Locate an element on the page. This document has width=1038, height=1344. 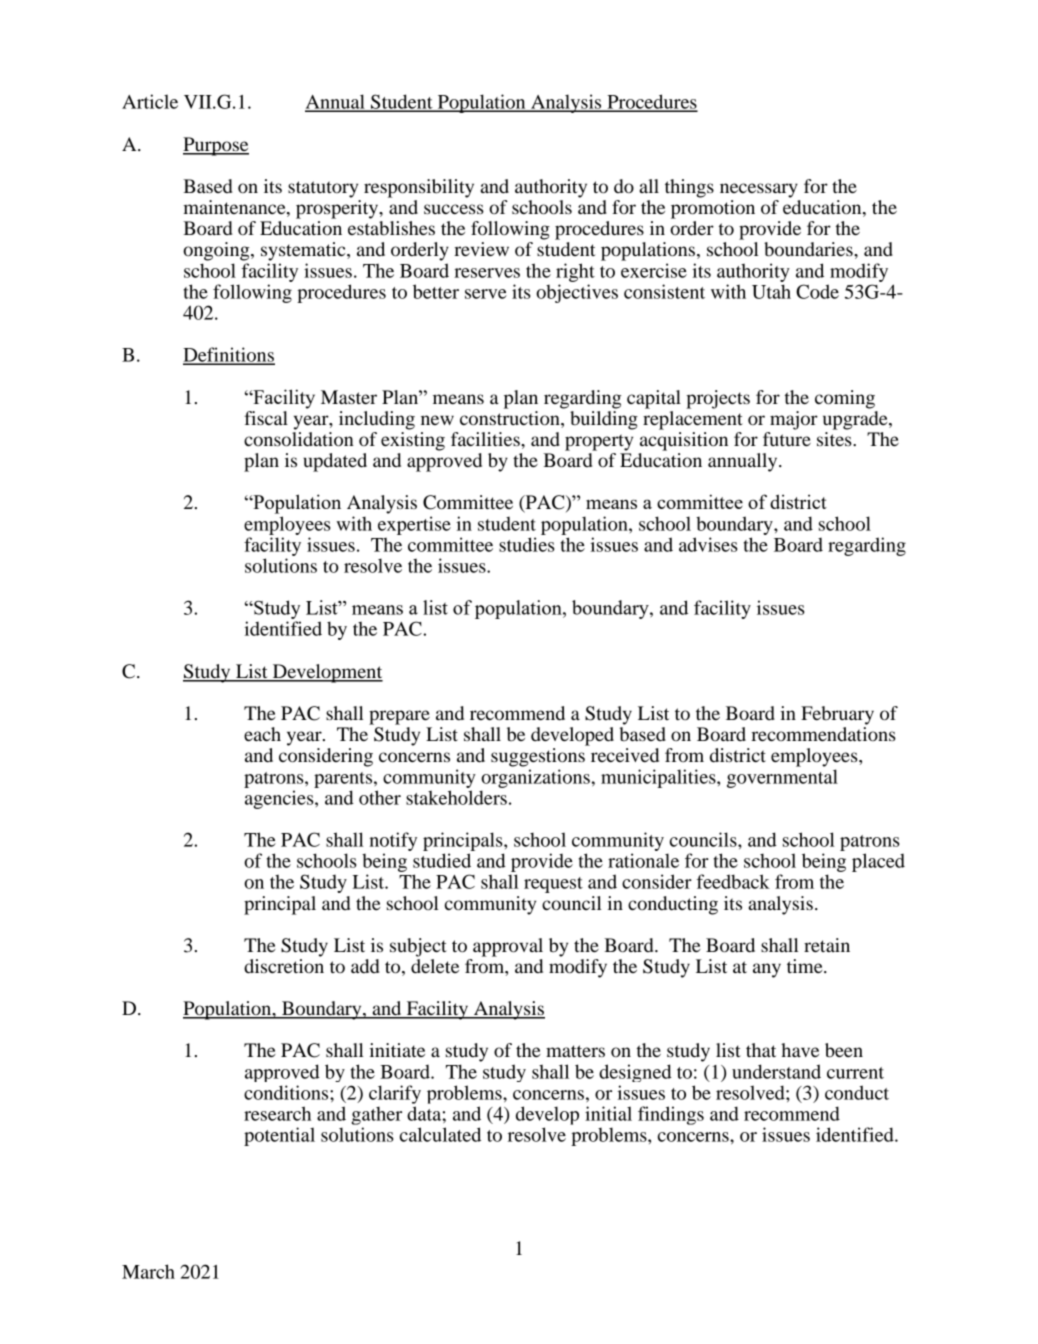
success is located at coordinates (454, 209).
